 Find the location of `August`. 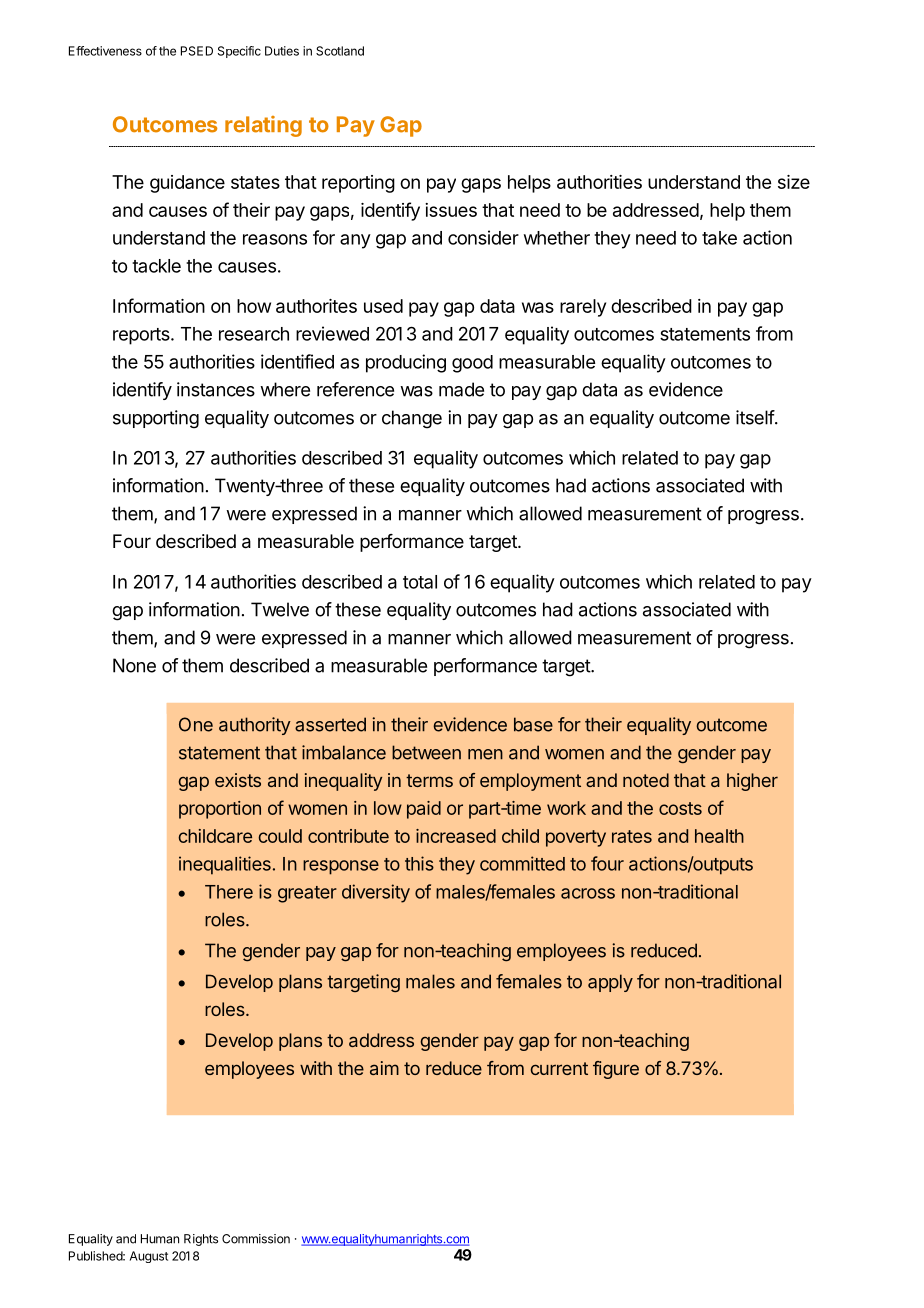

August is located at coordinates (149, 1257).
